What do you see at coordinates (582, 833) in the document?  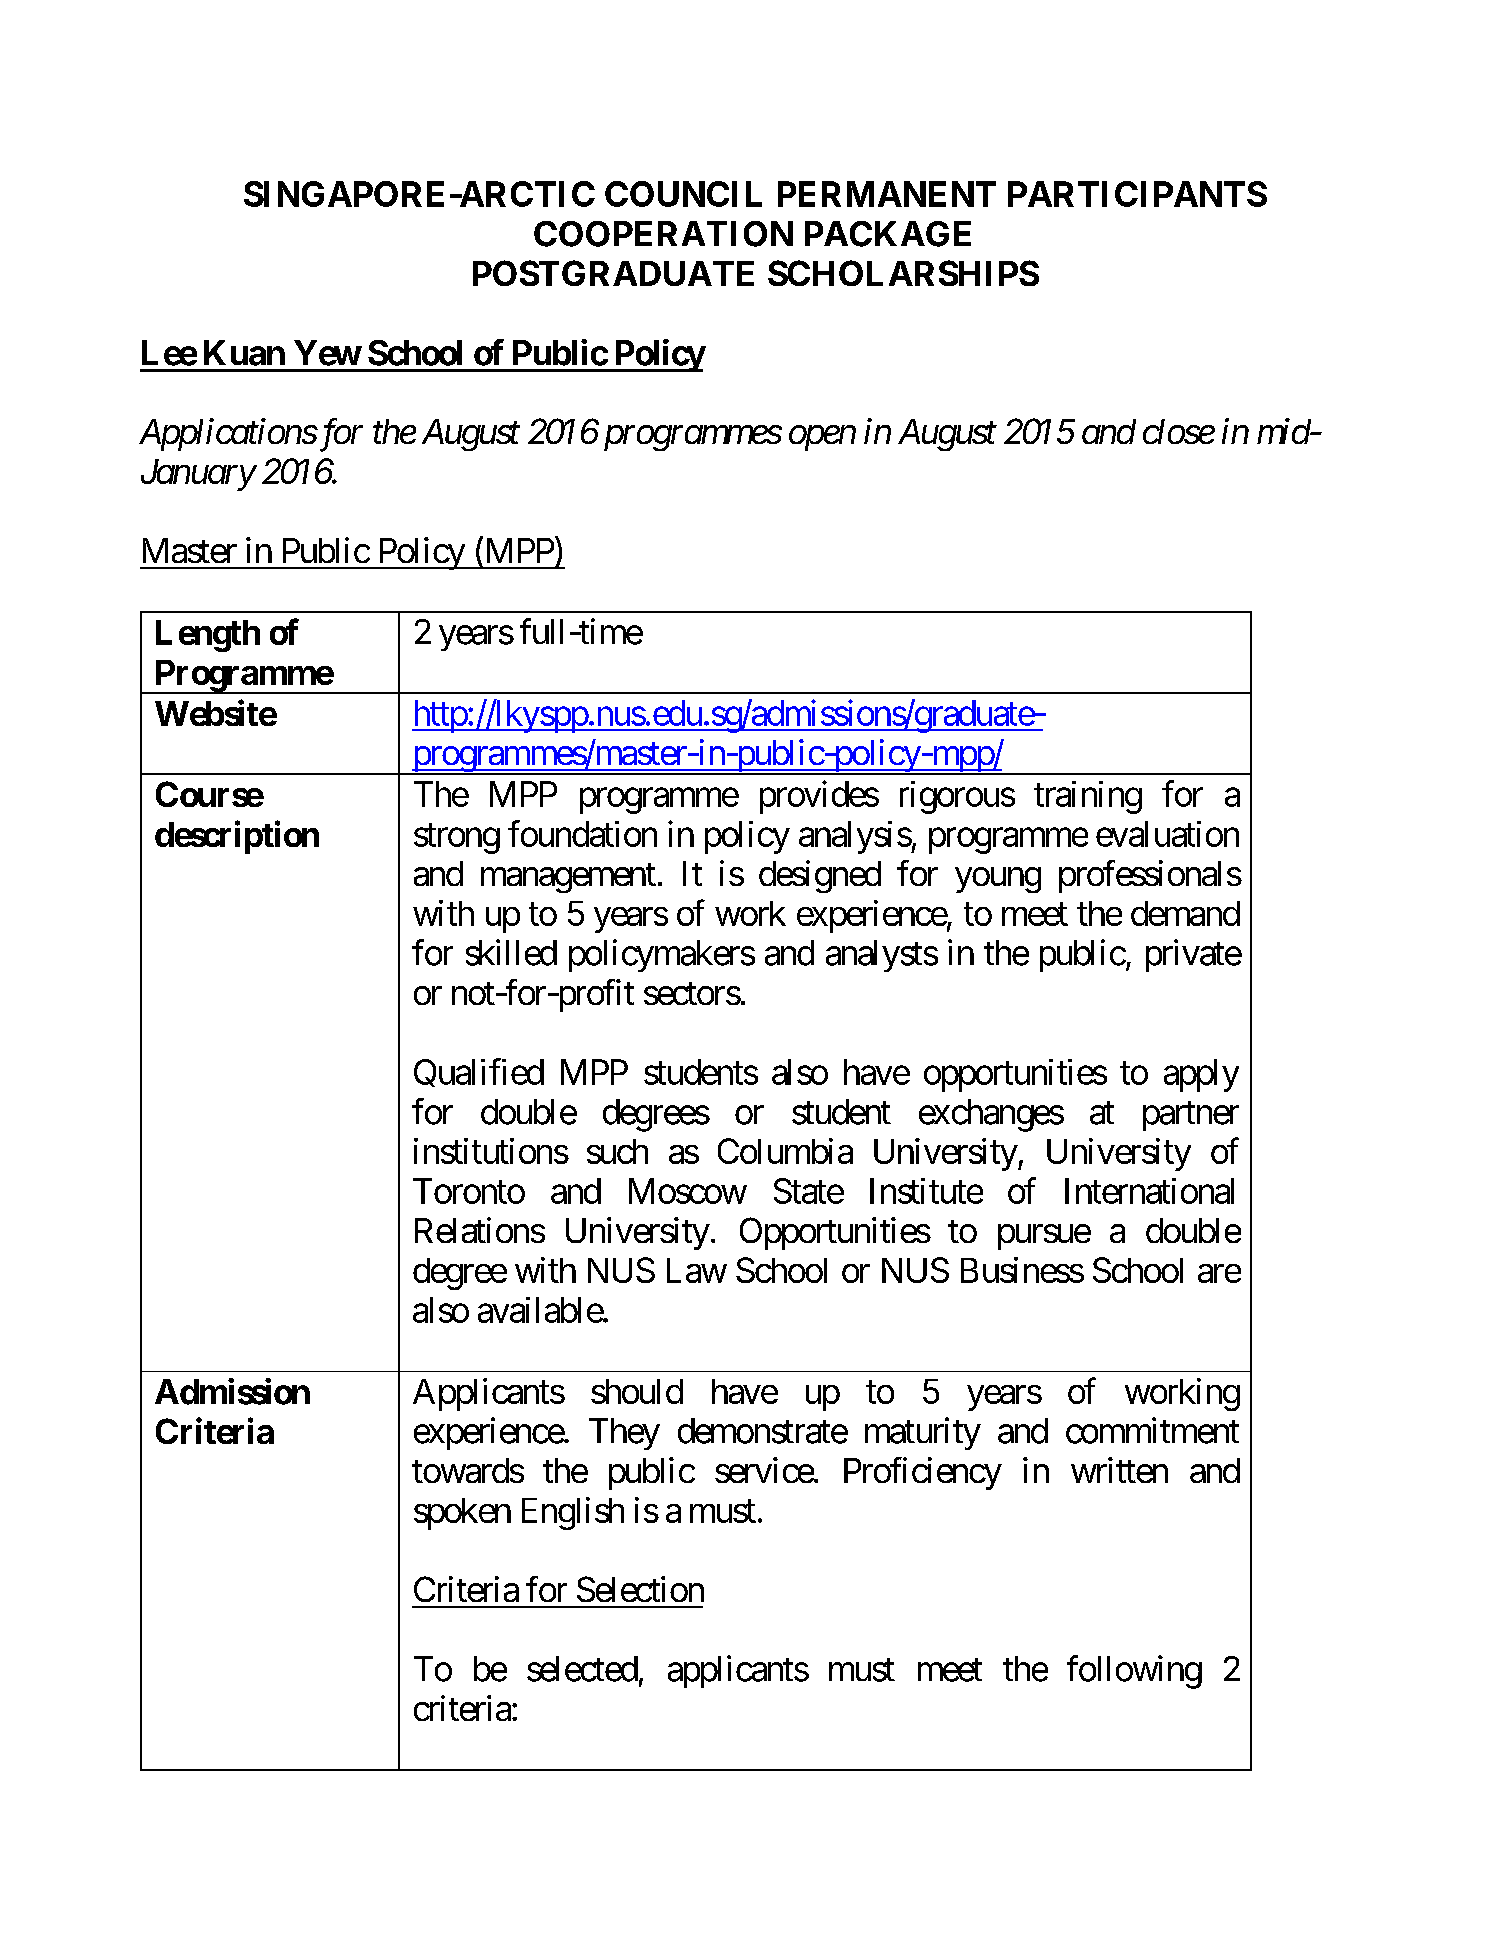 I see `foundation` at bounding box center [582, 833].
